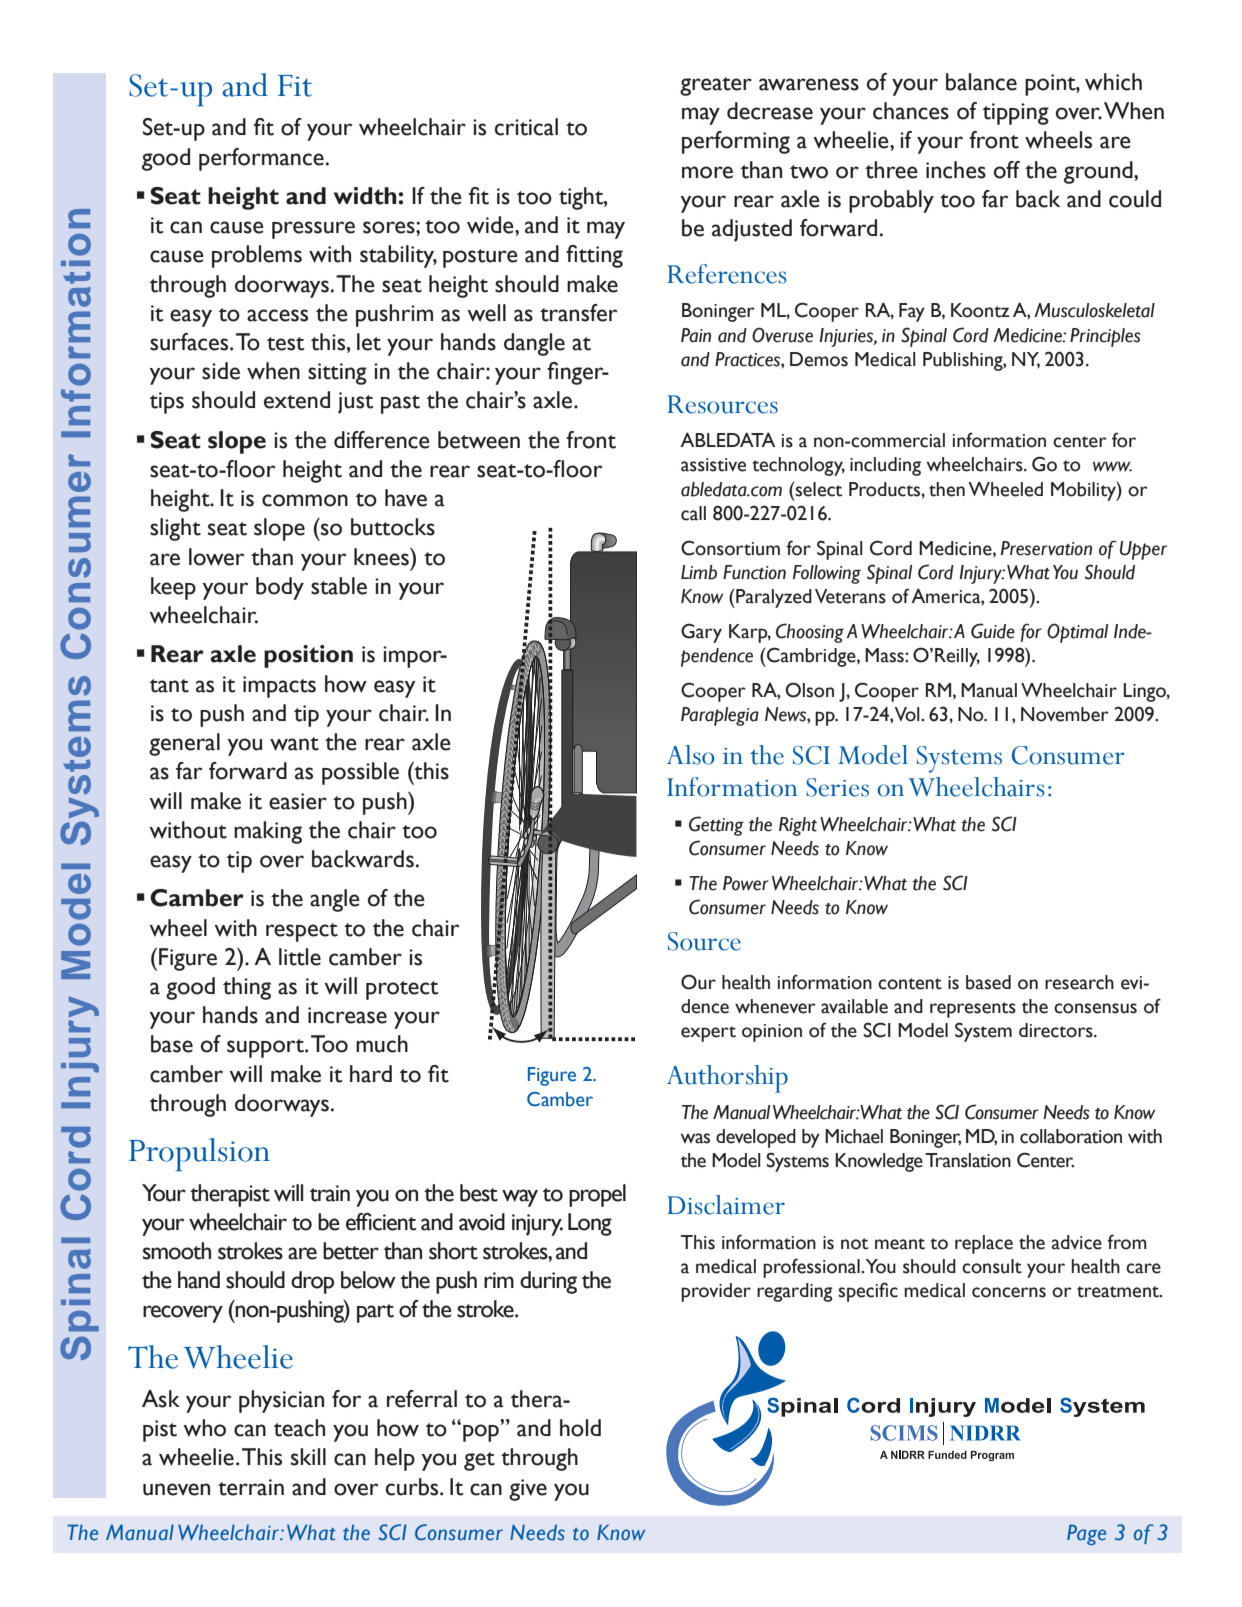  What do you see at coordinates (261, 159) in the image?
I see `performance` at bounding box center [261, 159].
